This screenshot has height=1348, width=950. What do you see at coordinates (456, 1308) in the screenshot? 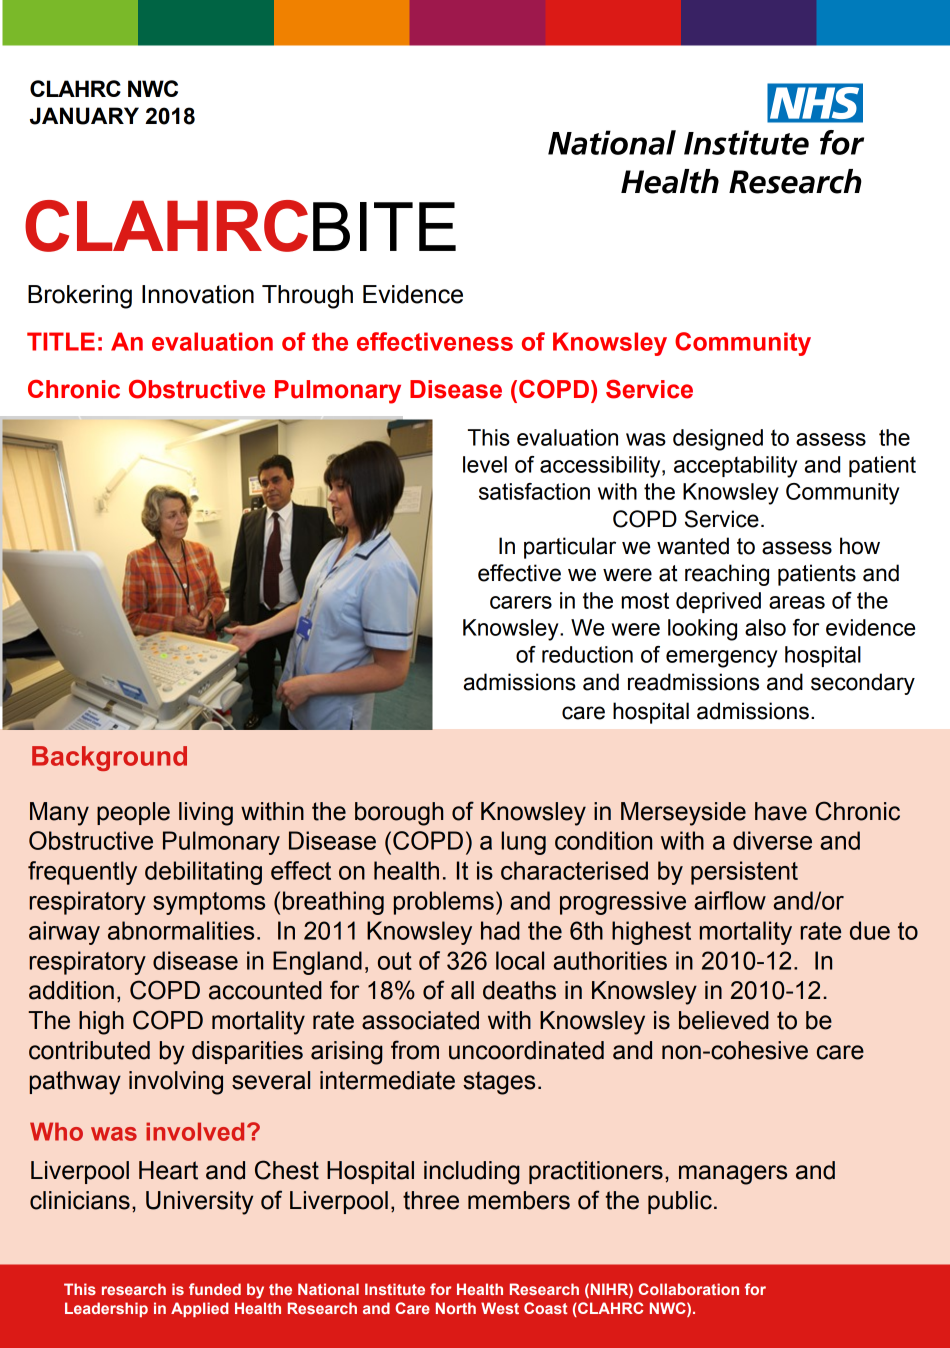
I see `North` at bounding box center [456, 1308].
